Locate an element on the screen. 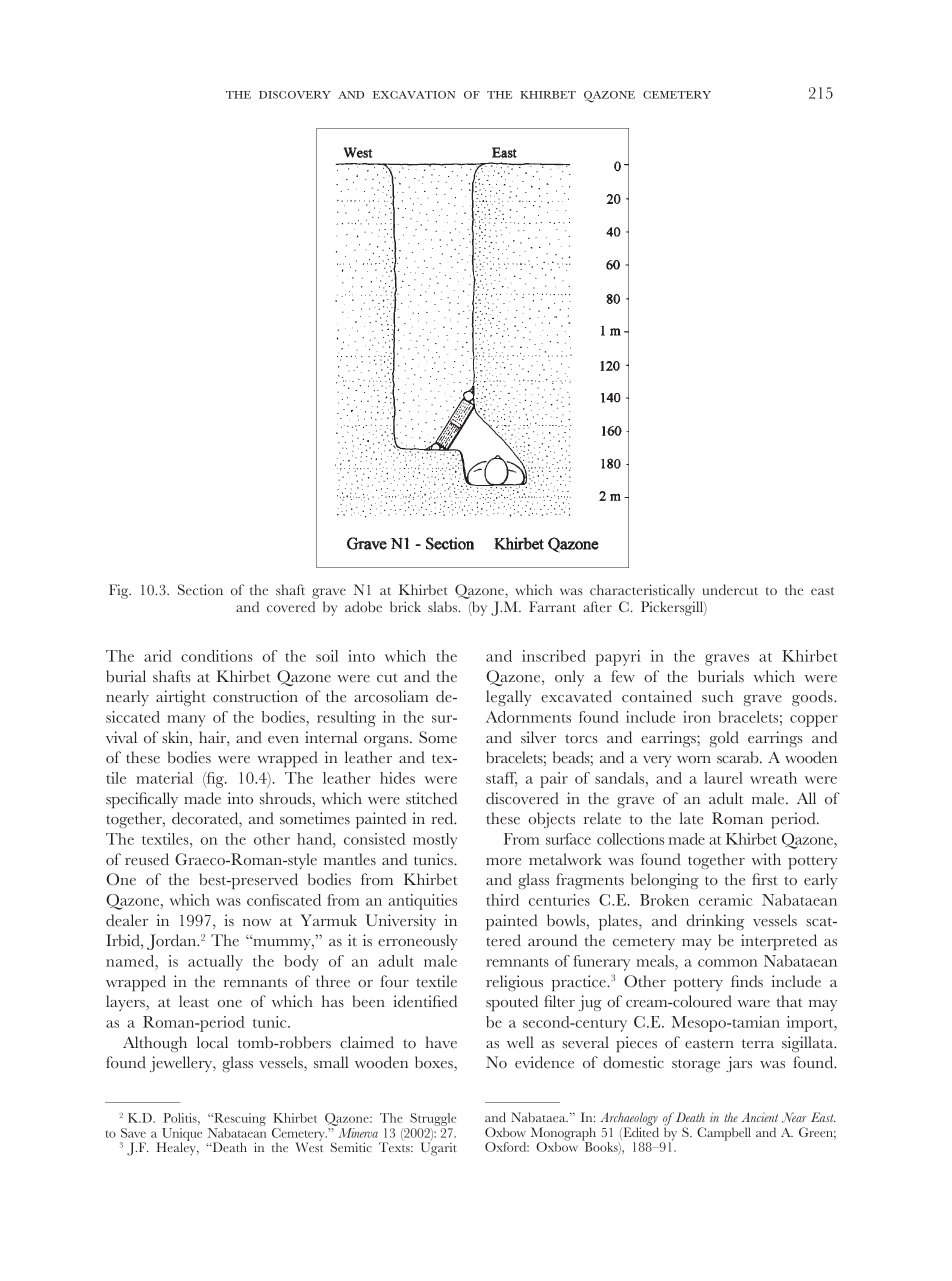 The image size is (952, 1281). Section is located at coordinates (200, 590).
